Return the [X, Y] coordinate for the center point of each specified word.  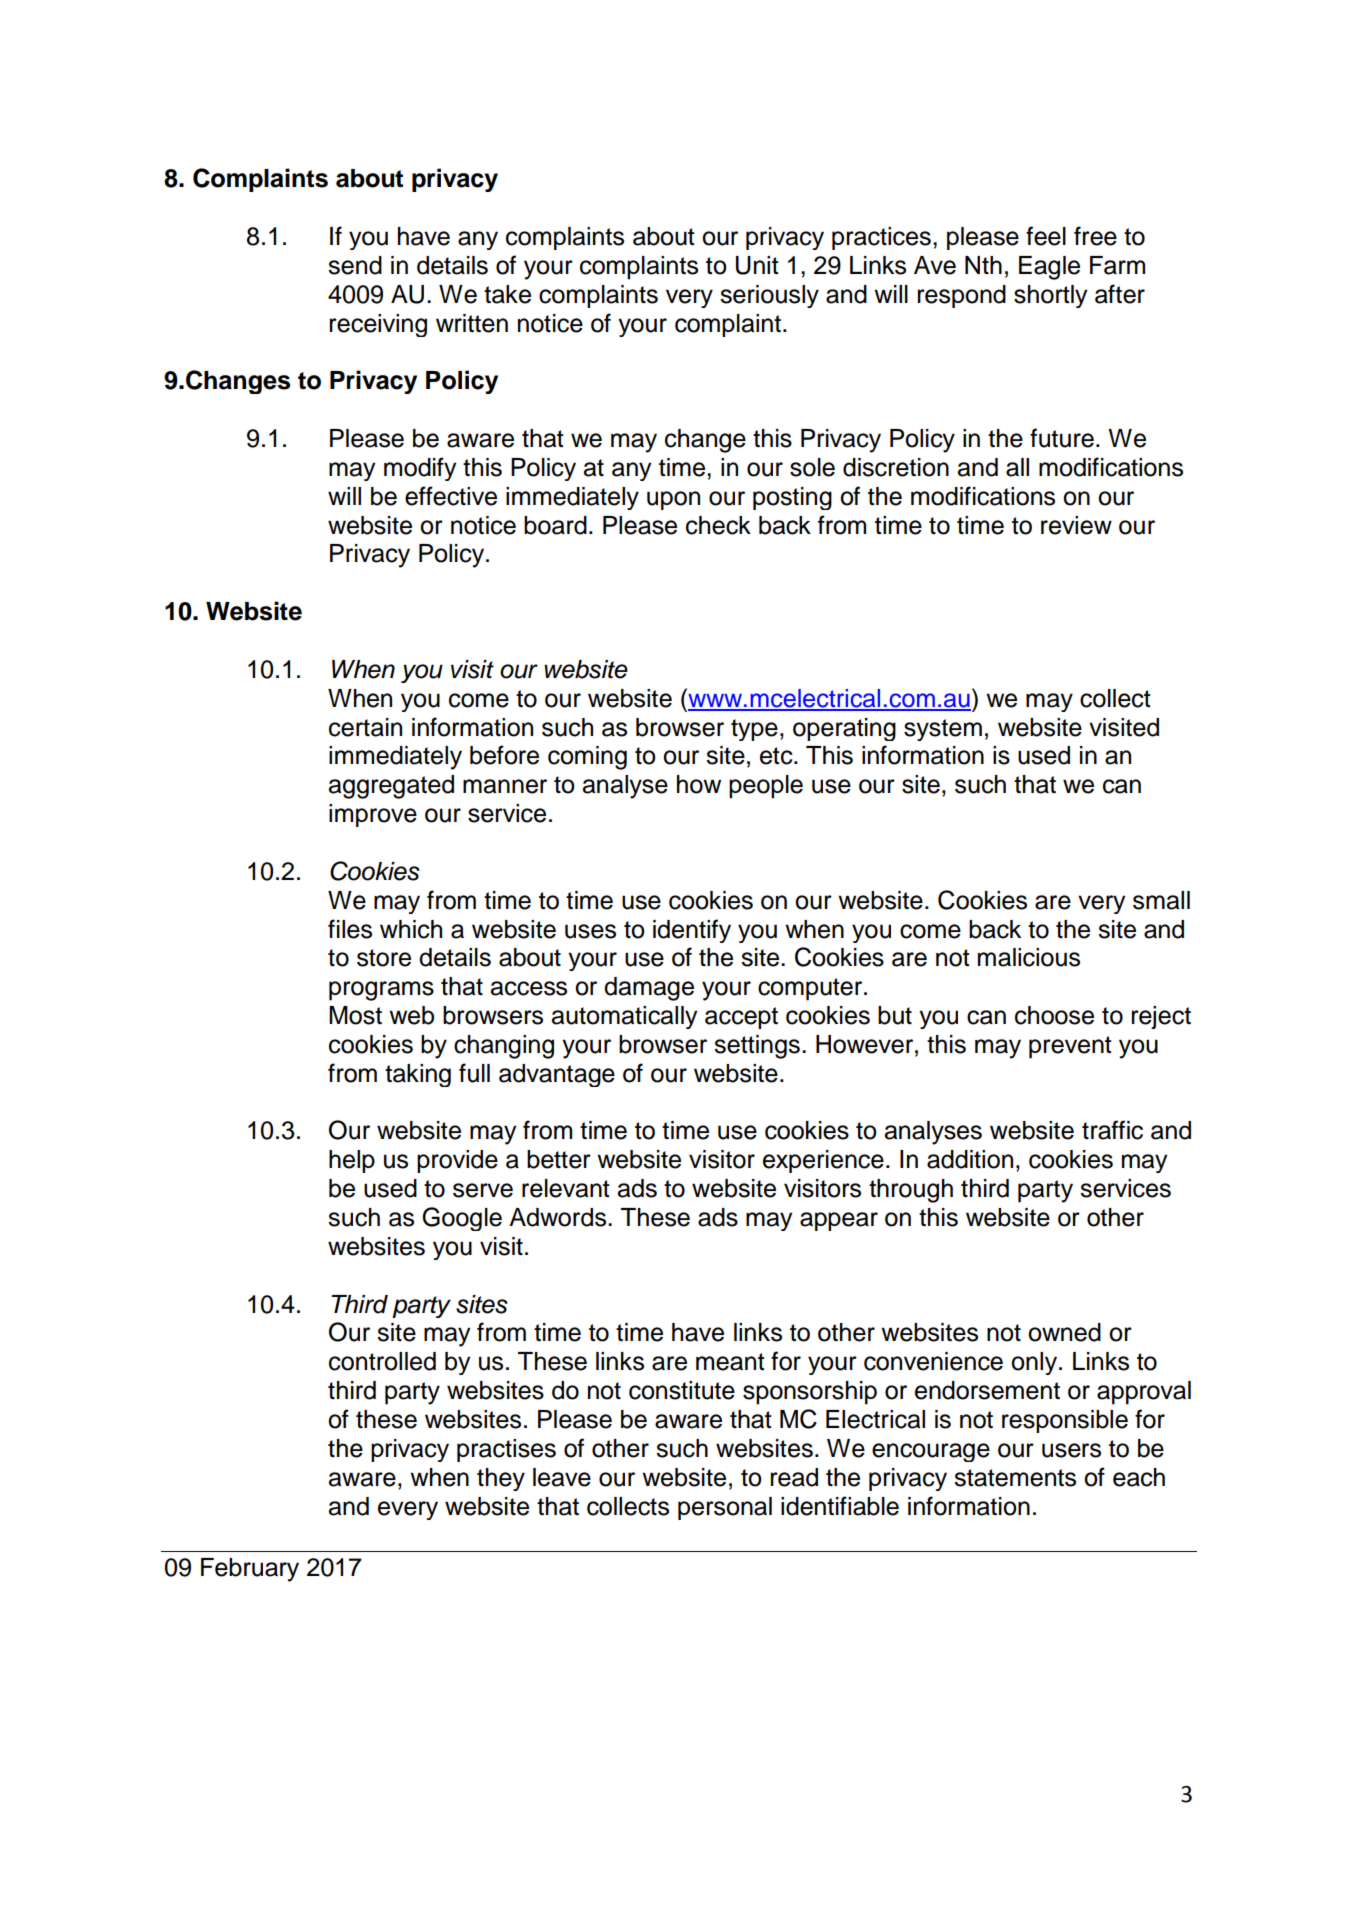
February [250, 1570]
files [350, 929]
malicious [1029, 957]
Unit [757, 265]
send [355, 265]
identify [692, 931]
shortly [1050, 296]
